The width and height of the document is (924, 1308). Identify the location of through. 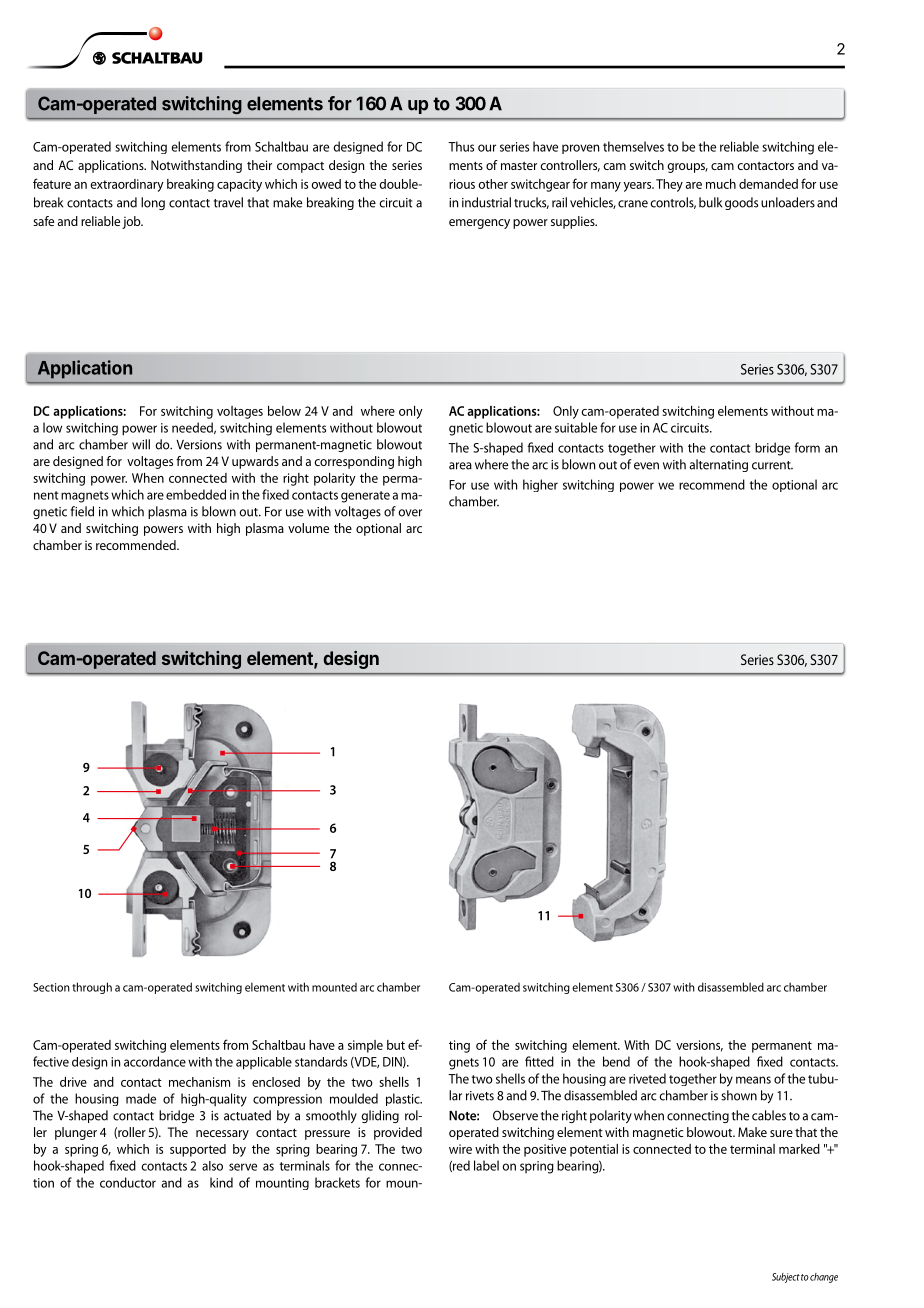
(92, 988).
